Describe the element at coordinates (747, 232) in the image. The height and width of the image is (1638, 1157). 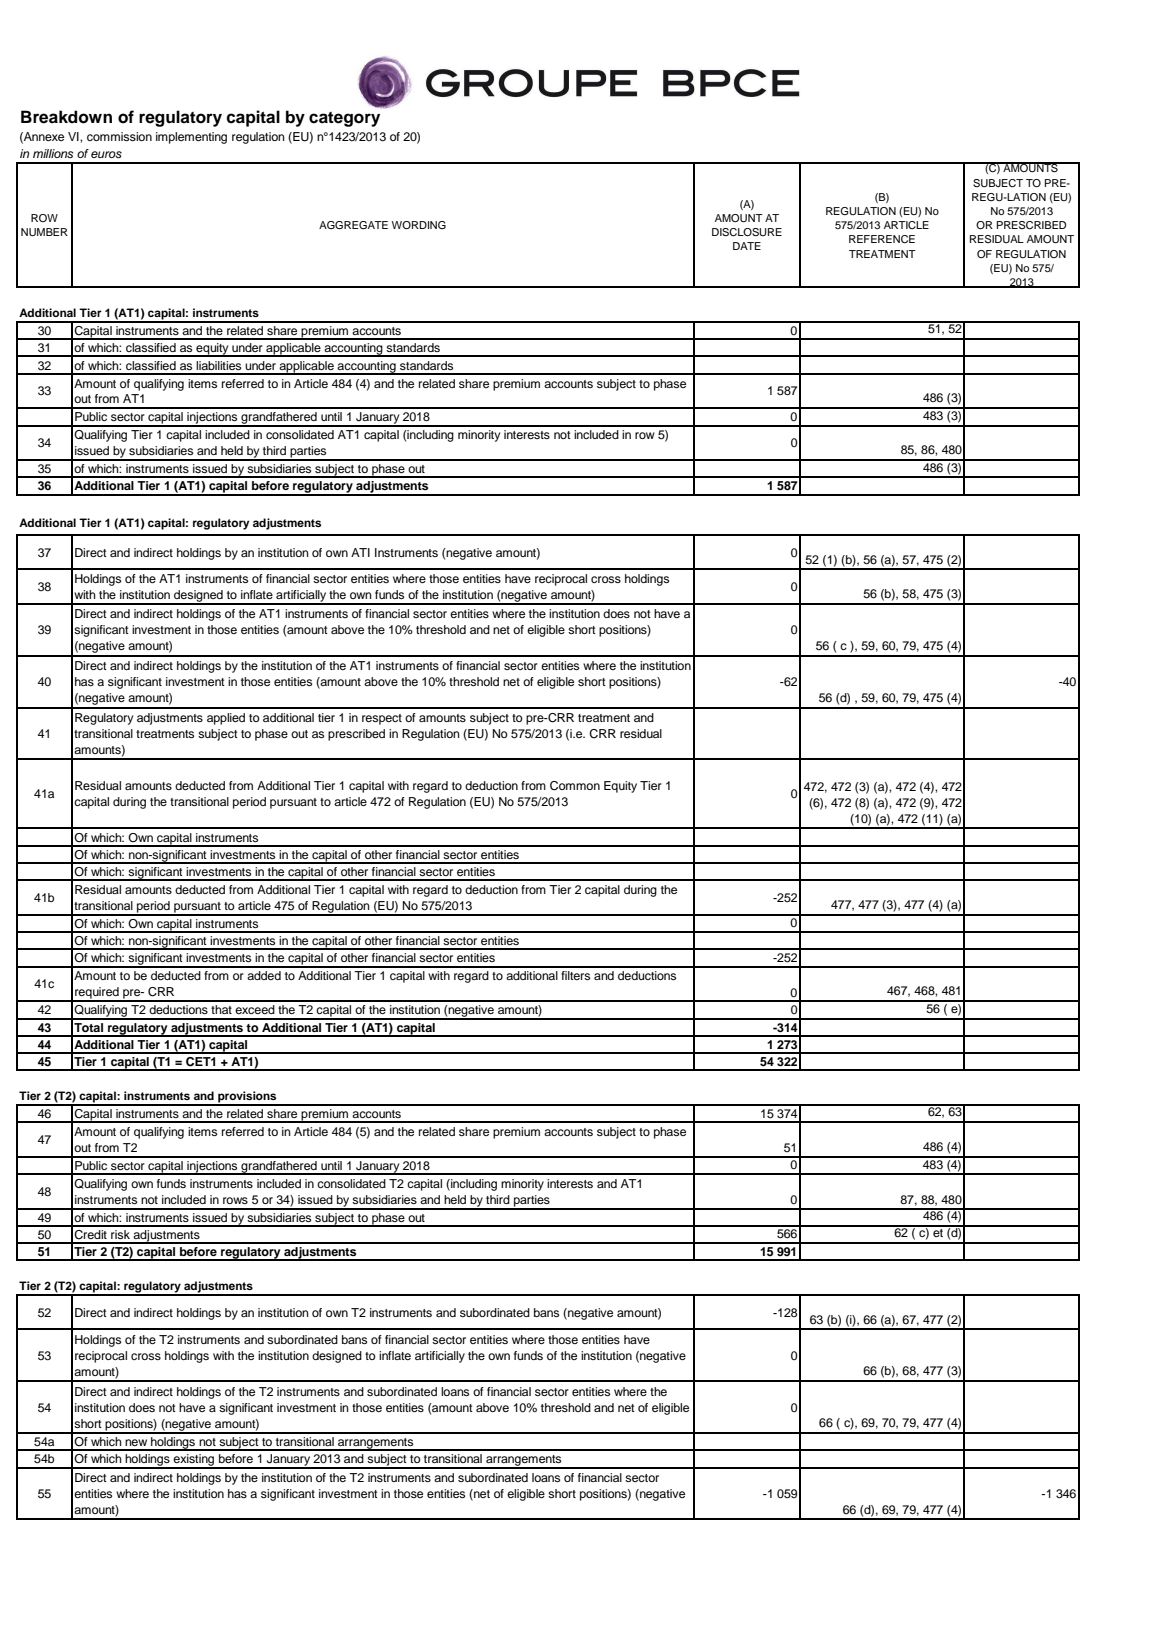
I see `DISCLOSURE` at that location.
